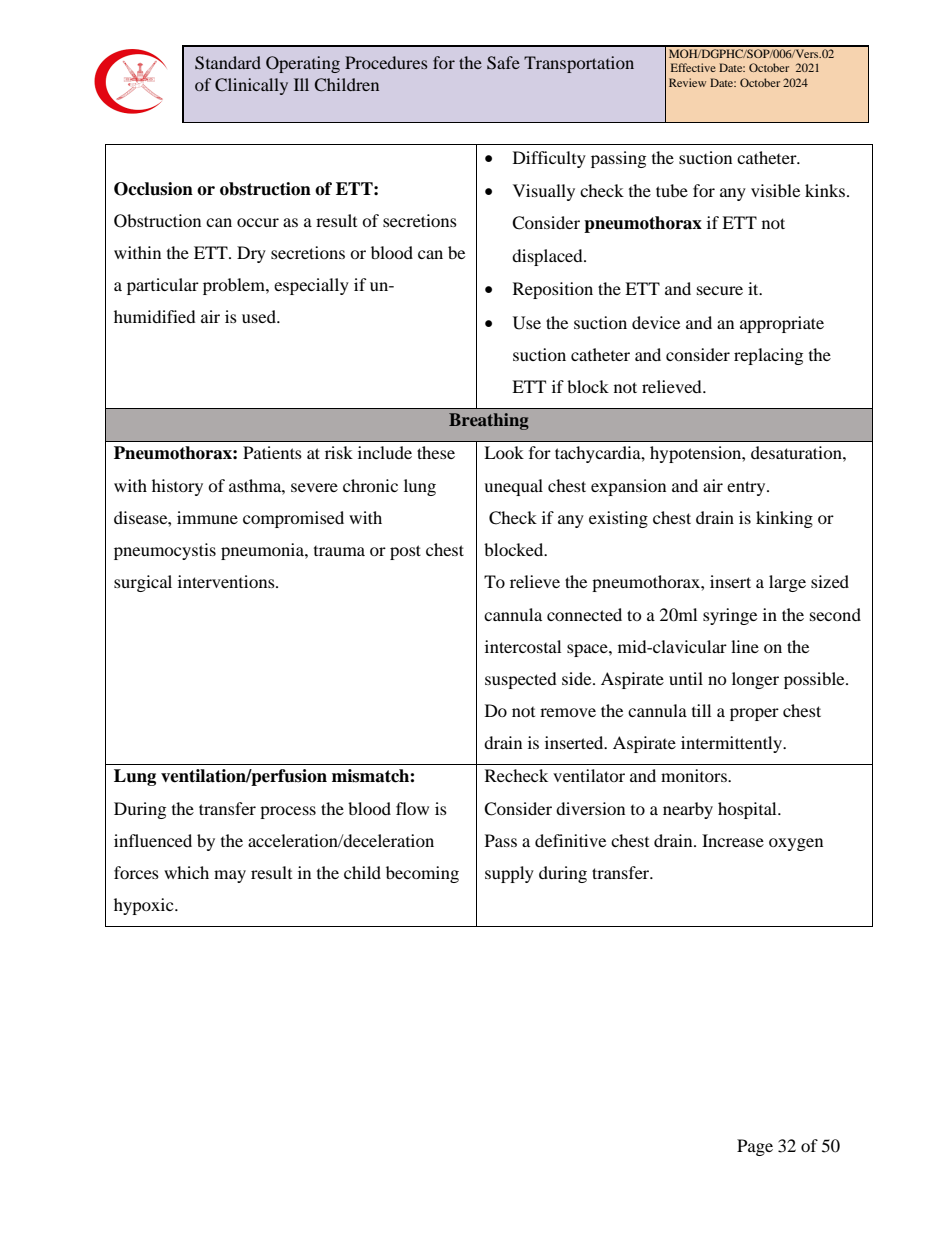 This screenshot has width=952, height=1233. I want to click on Clinically, so click(251, 86).
